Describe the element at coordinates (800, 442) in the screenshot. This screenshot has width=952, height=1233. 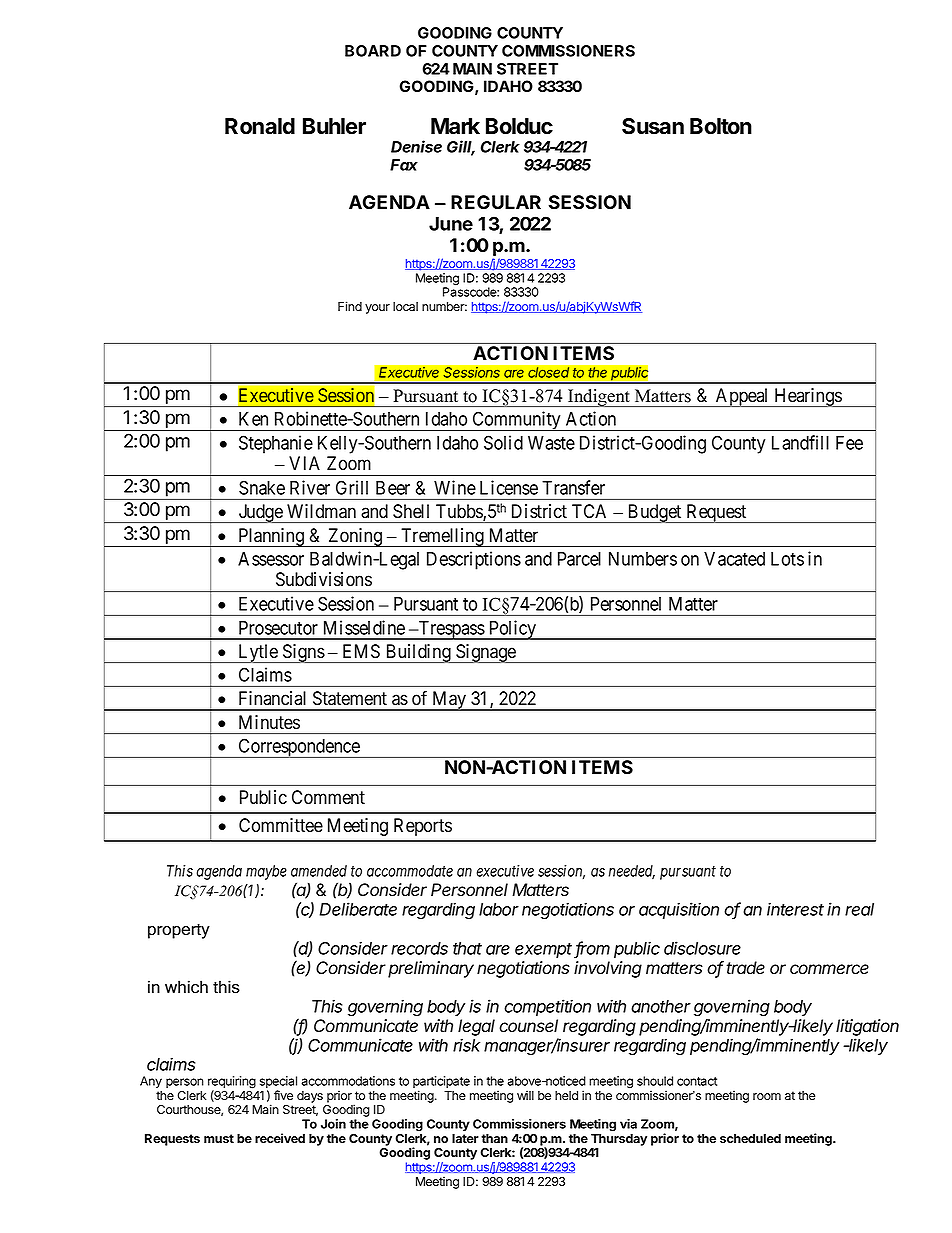
I see `Landfill` at that location.
